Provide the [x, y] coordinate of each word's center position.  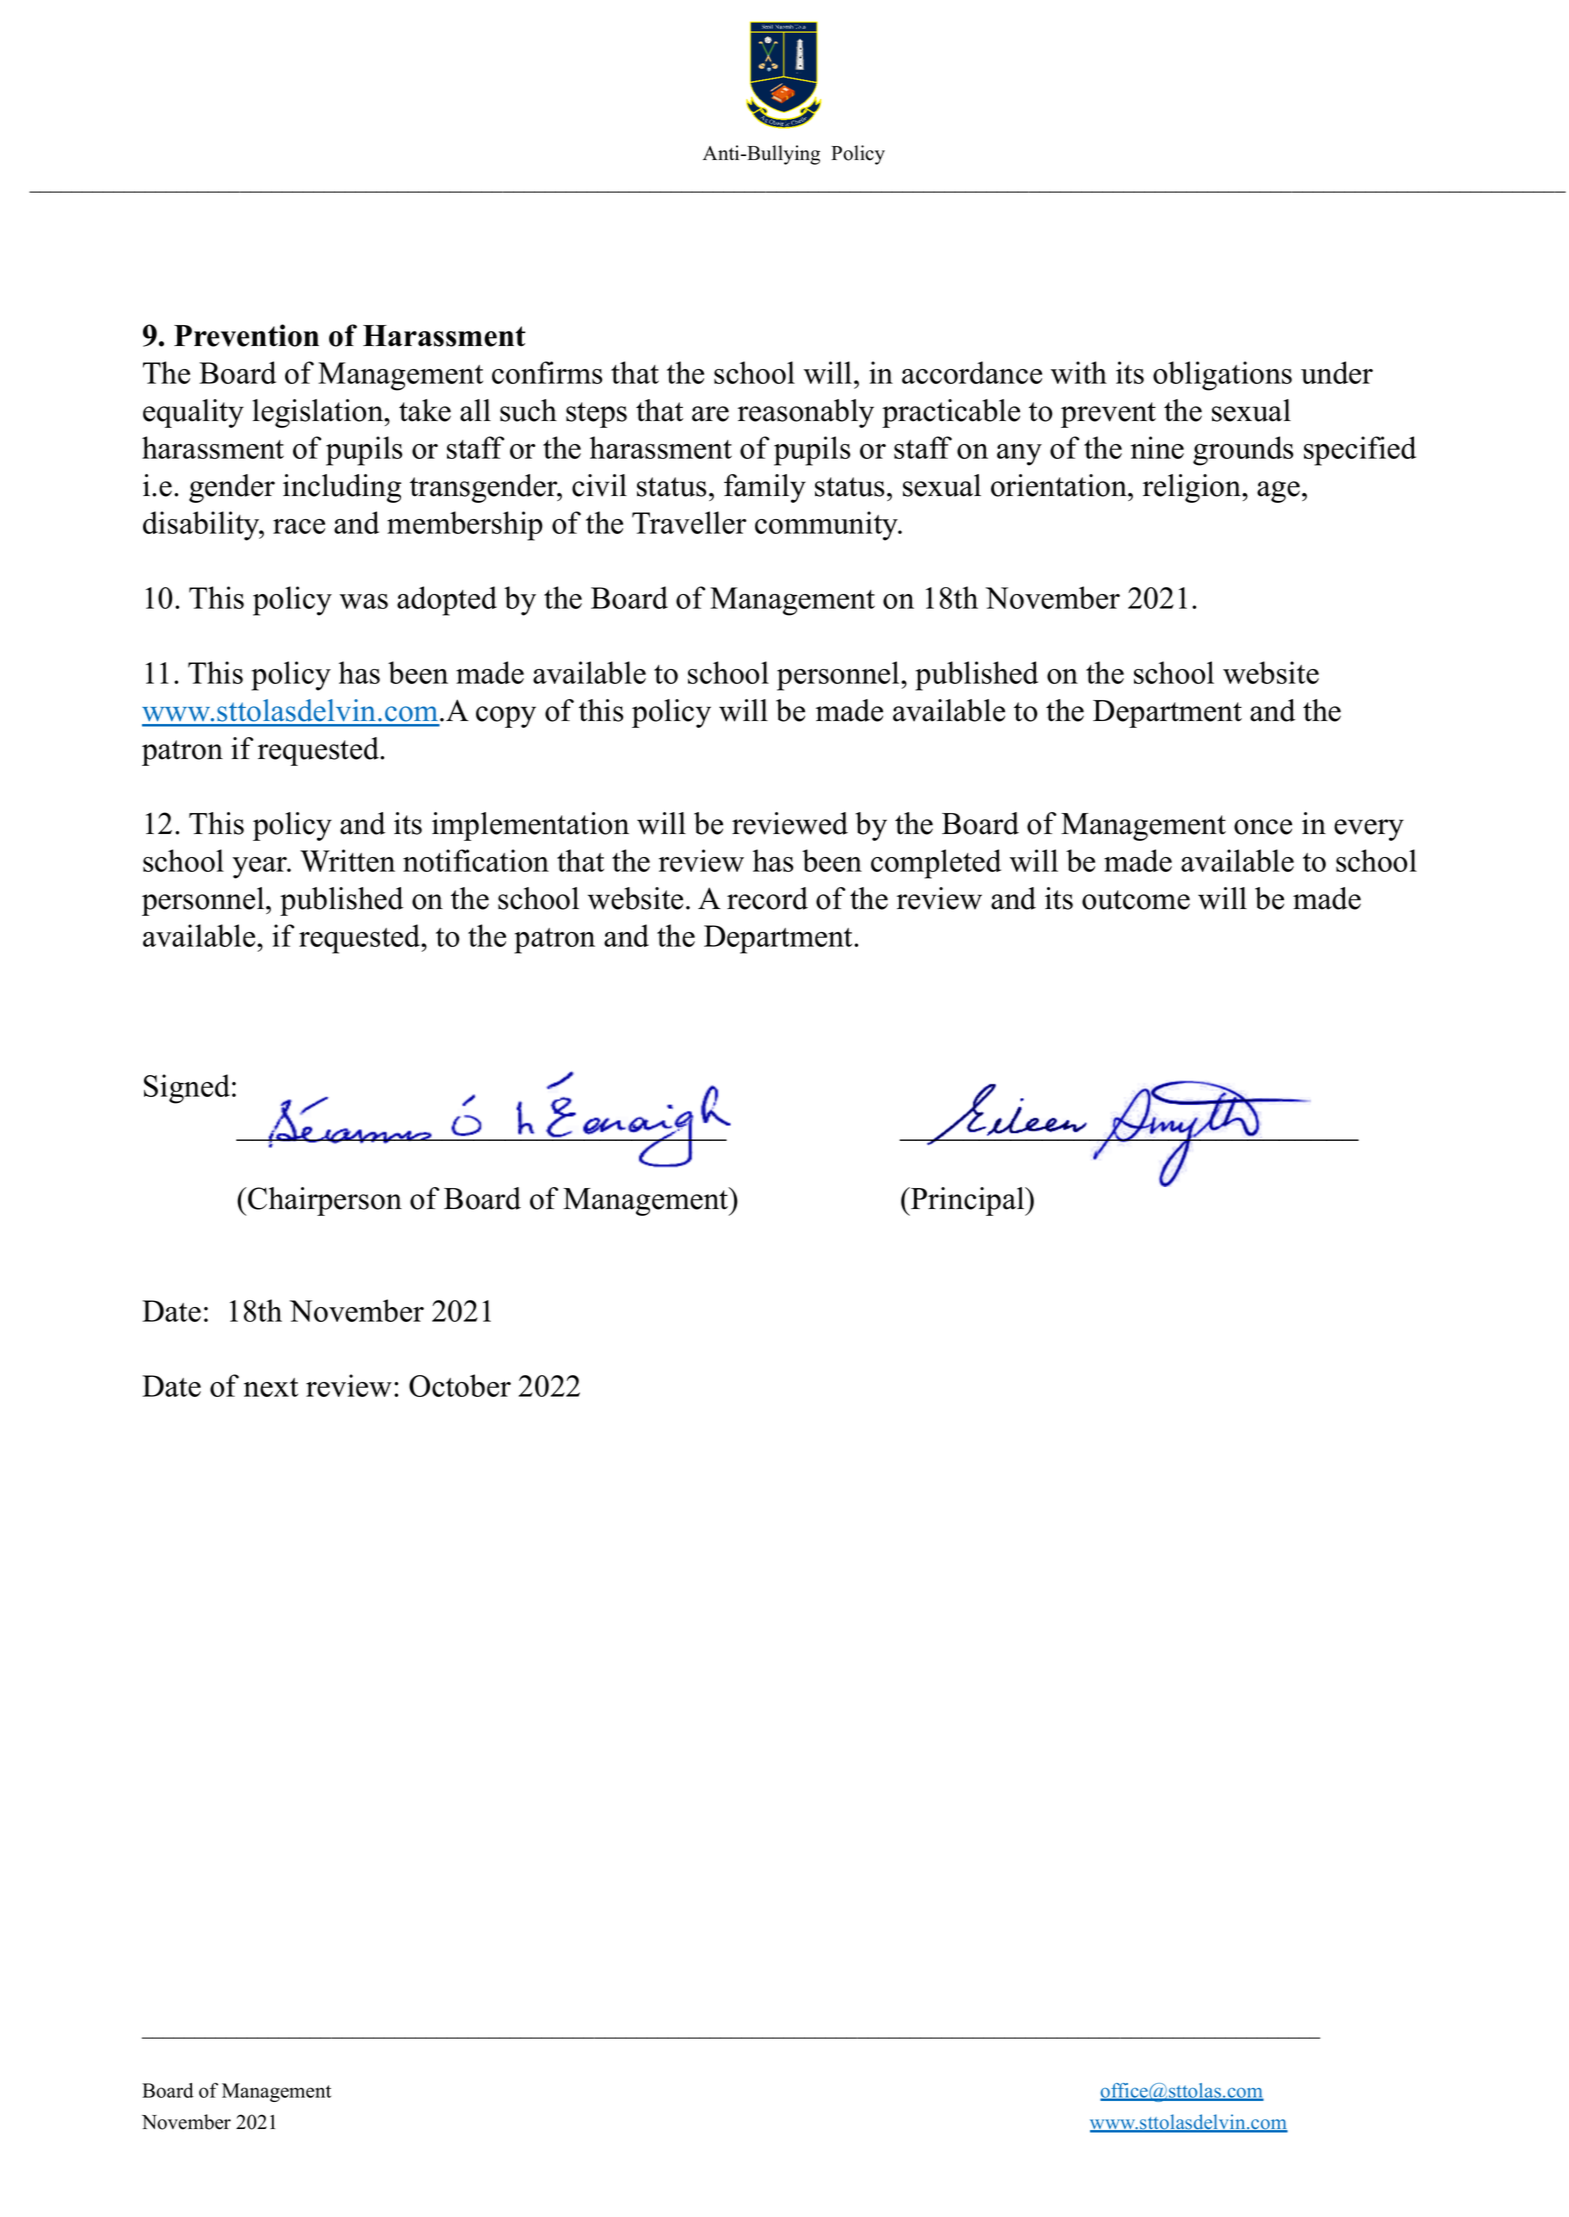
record [767, 898]
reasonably [806, 413]
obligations [1222, 376]
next [271, 1387]
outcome [1136, 900]
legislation [319, 413]
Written [347, 860]
